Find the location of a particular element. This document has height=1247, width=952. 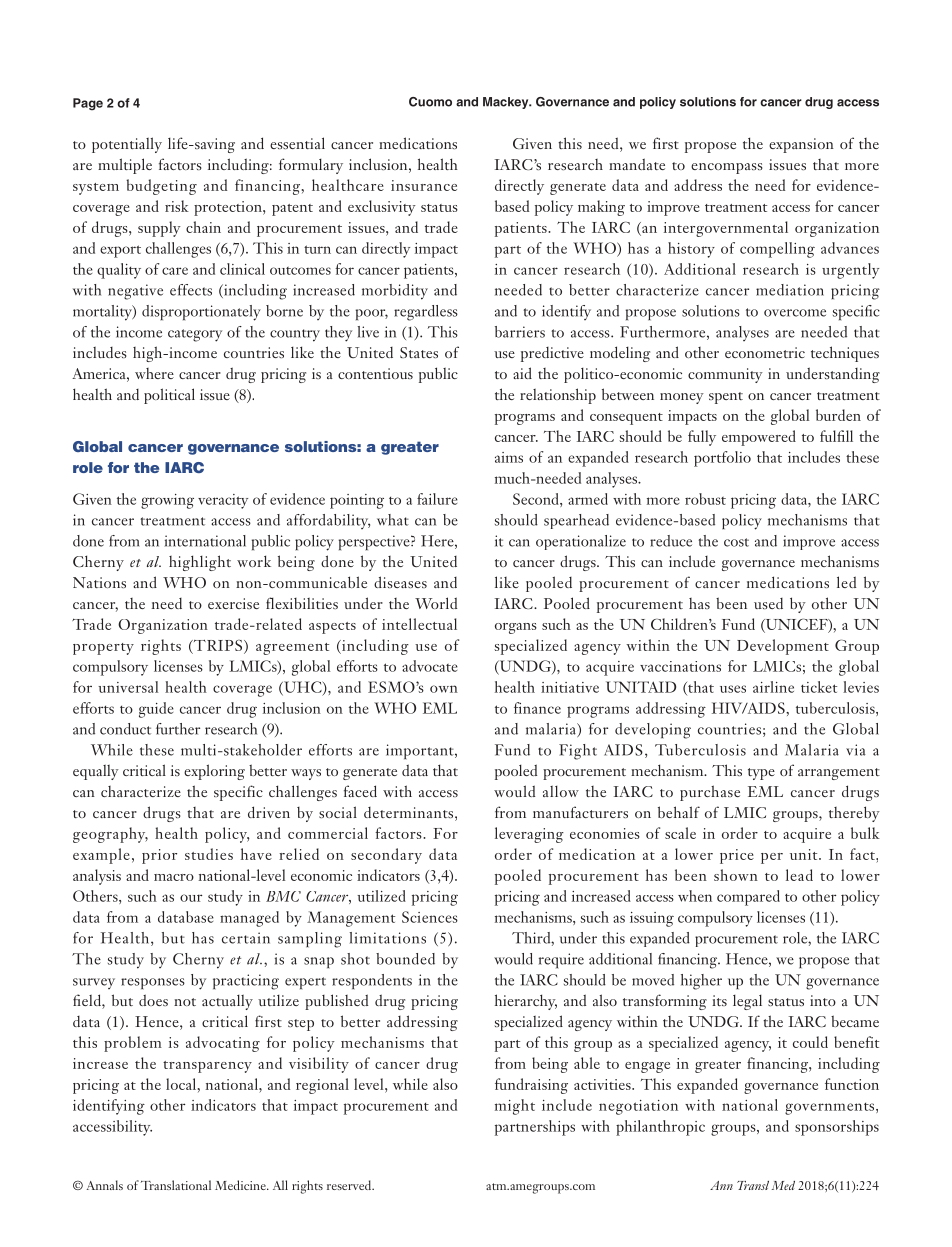

potentially is located at coordinates (127, 145).
